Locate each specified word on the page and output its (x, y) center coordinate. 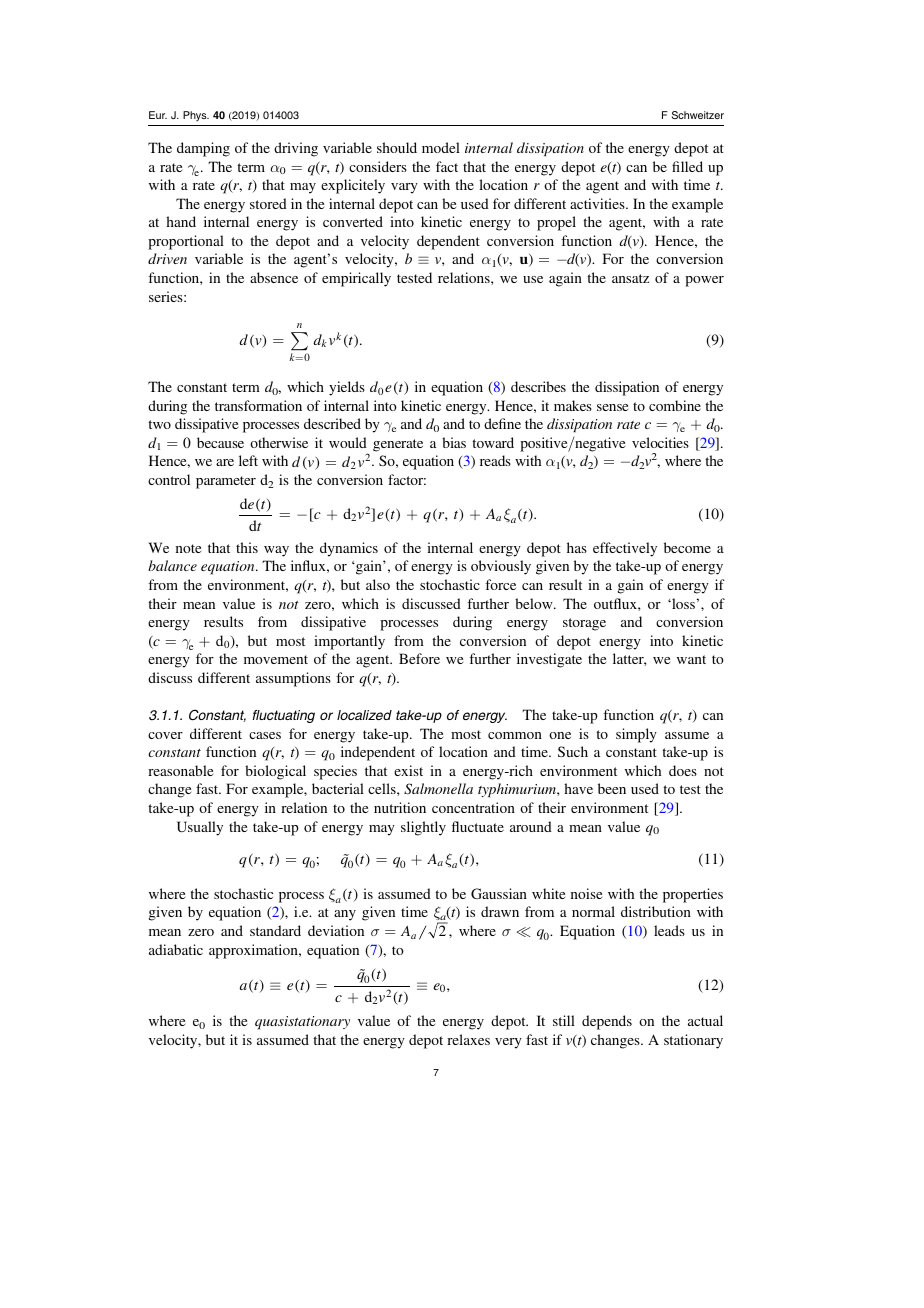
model (441, 147)
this (247, 547)
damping (203, 149)
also (378, 584)
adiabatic (176, 949)
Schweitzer (698, 115)
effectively (625, 549)
